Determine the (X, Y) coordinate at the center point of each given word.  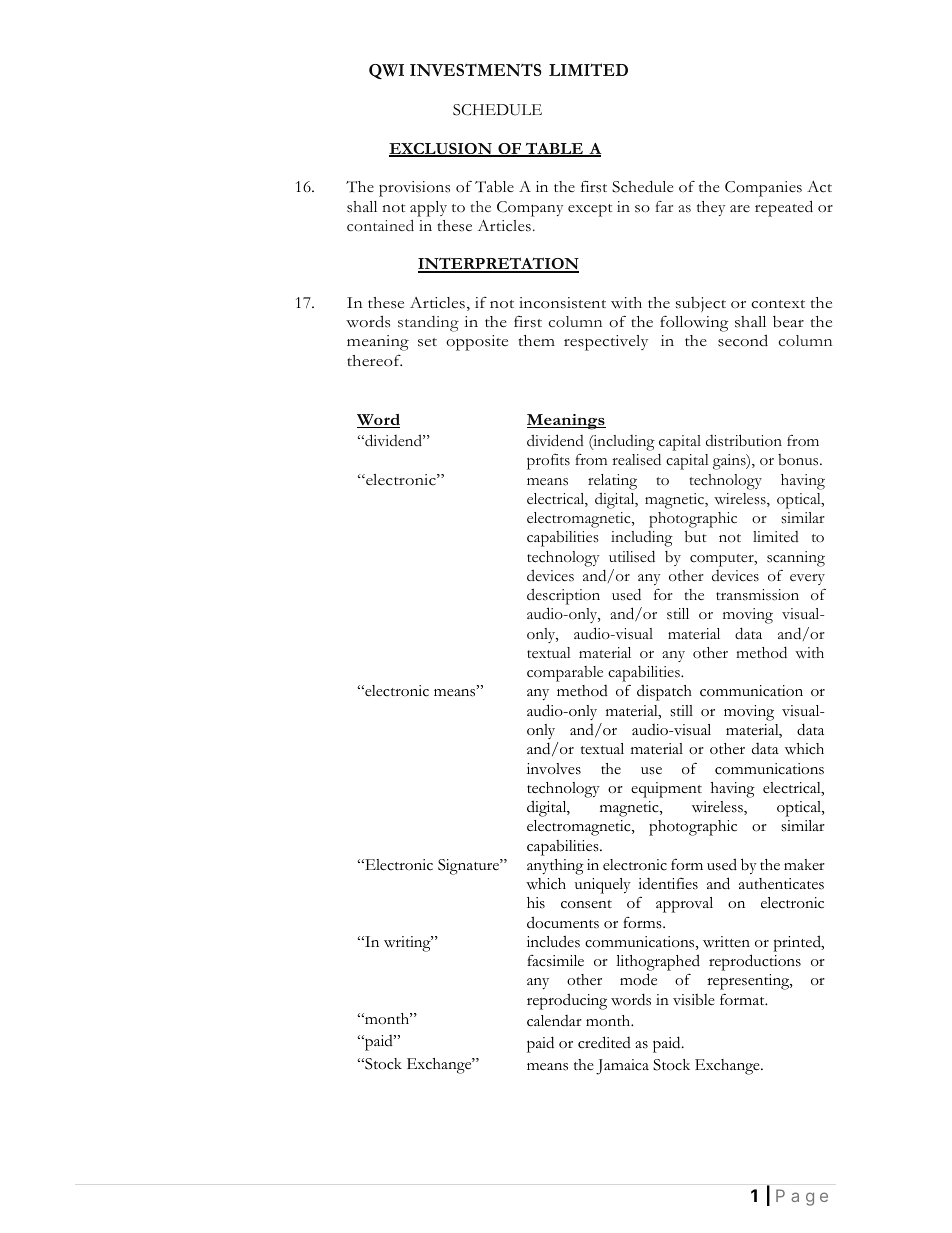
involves (554, 769)
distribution (744, 440)
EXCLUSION (441, 150)
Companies (763, 189)
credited (604, 1042)
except (590, 210)
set (427, 342)
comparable (565, 674)
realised (637, 459)
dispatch (664, 692)
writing (408, 944)
